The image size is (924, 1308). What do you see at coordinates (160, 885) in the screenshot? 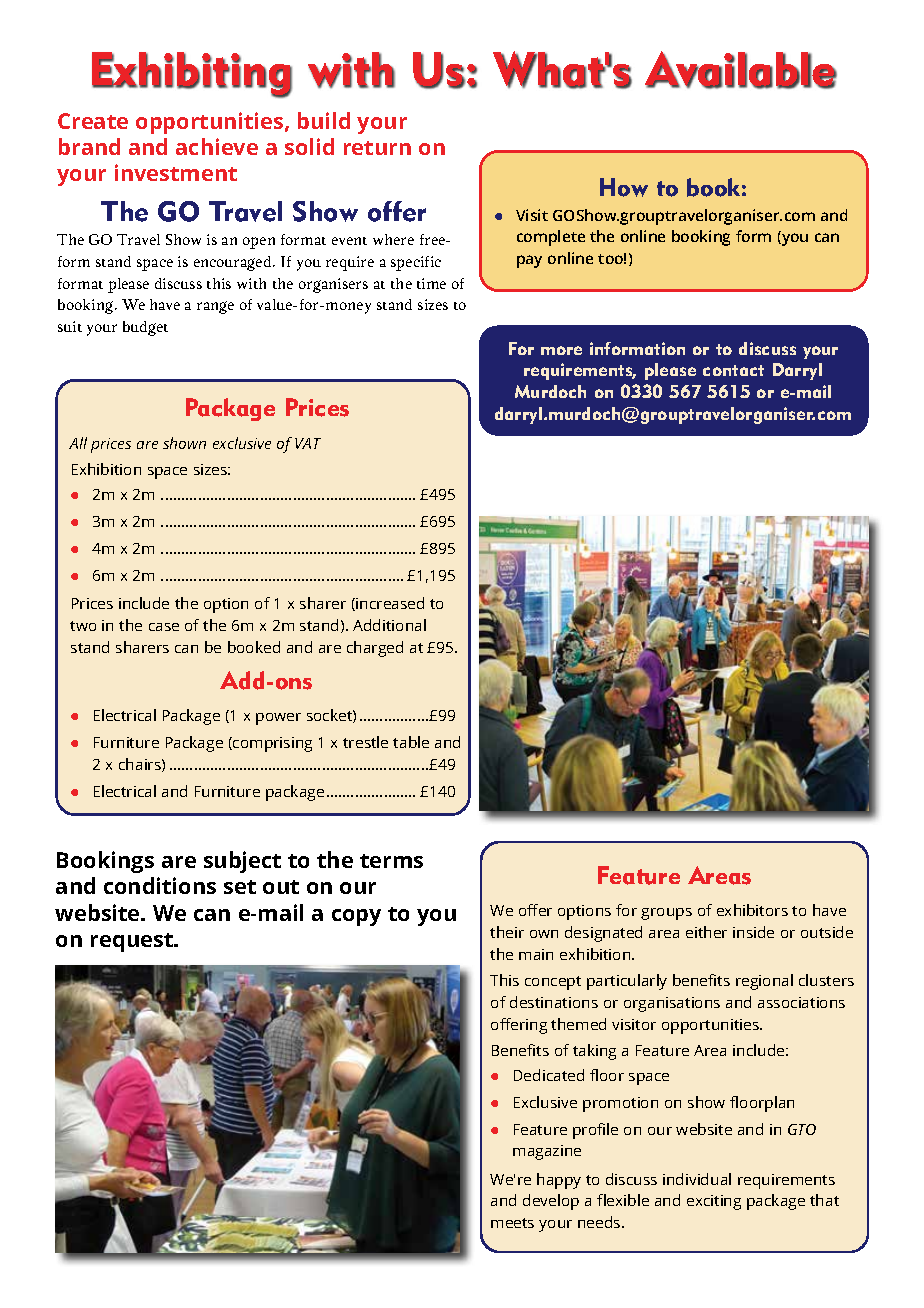
I see `conditions` at bounding box center [160, 885].
